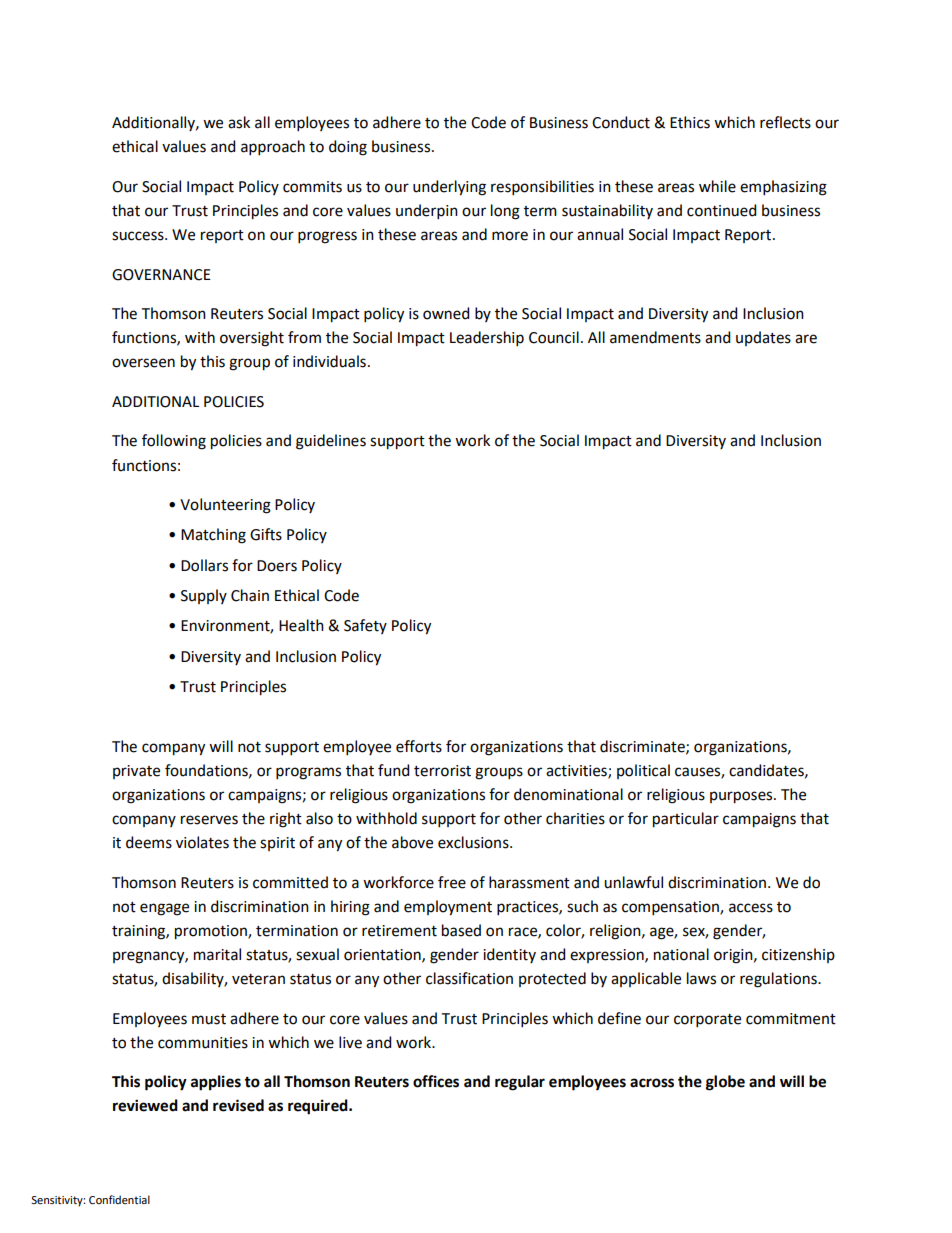 The width and height of the page is (952, 1233). What do you see at coordinates (717, 186) in the page?
I see `while` at bounding box center [717, 186].
